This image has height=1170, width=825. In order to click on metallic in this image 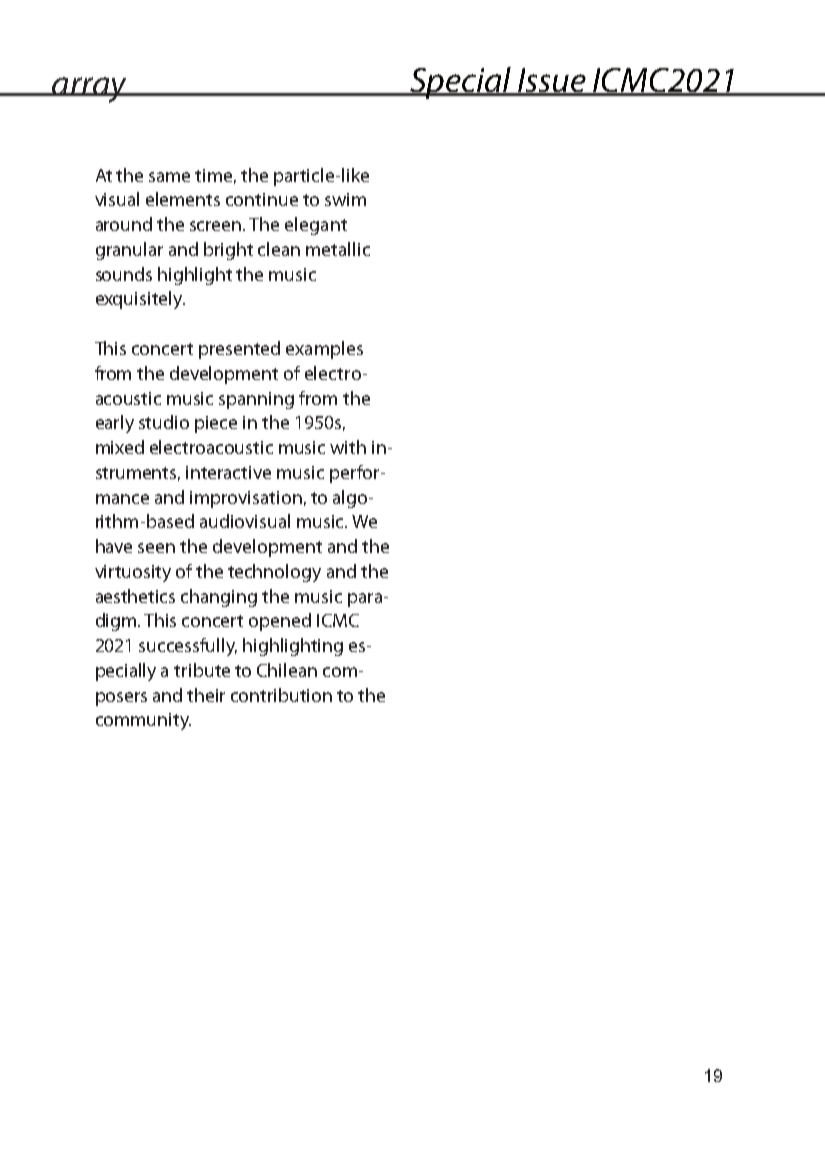, I will do `click(338, 249)`.
